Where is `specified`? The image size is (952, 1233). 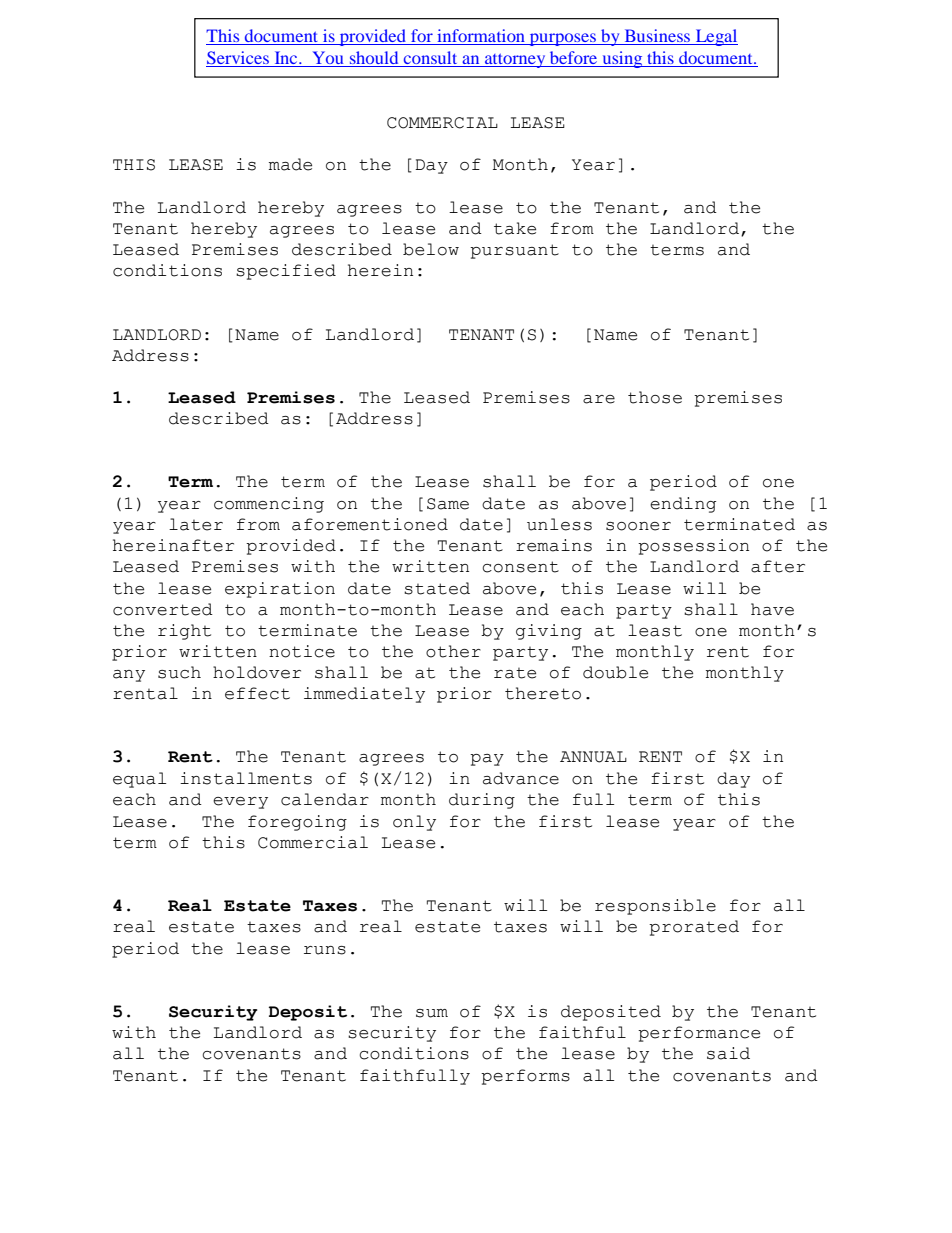
specified is located at coordinates (286, 272).
